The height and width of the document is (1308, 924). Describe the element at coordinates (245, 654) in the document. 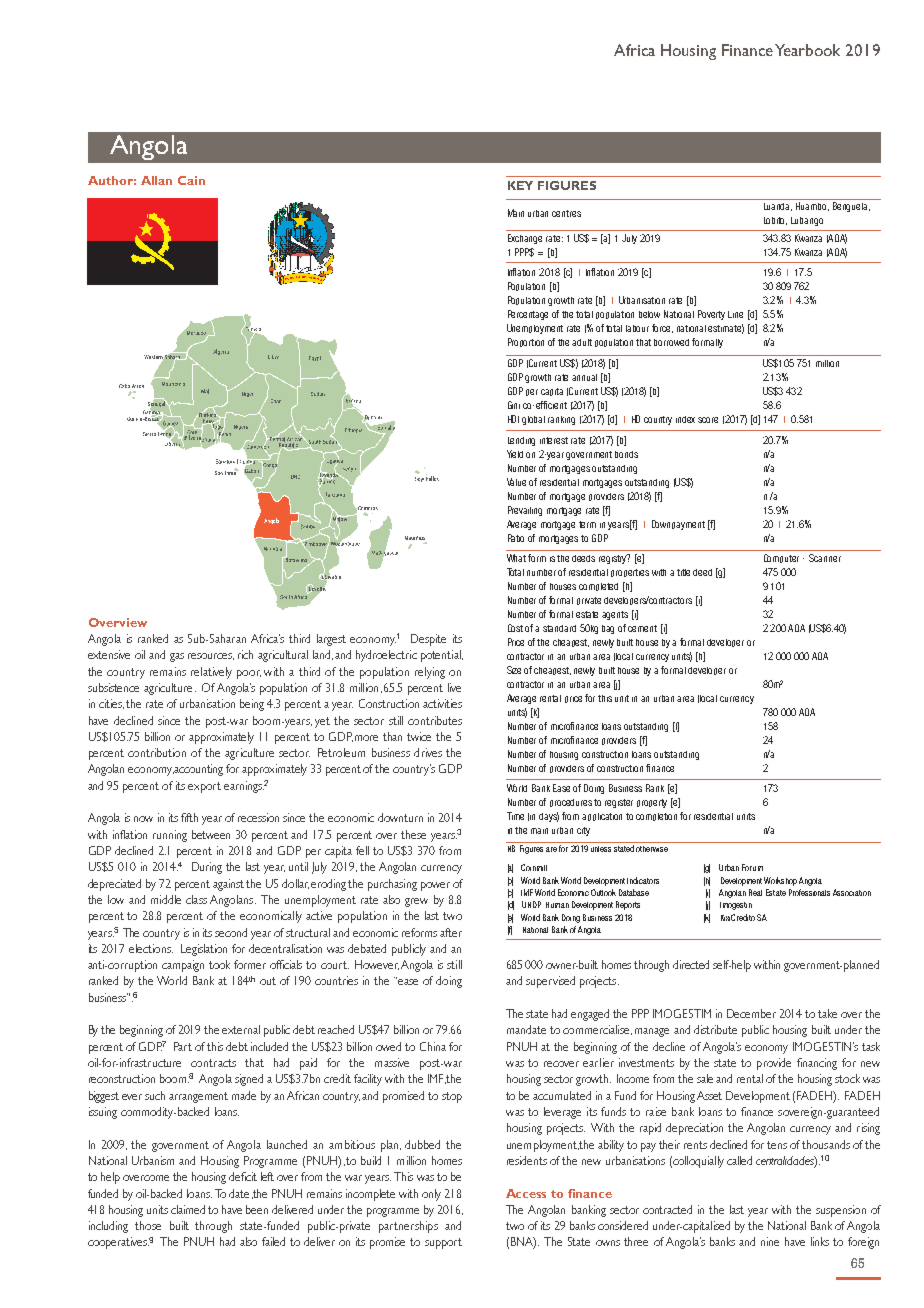

I see `rich` at that location.
